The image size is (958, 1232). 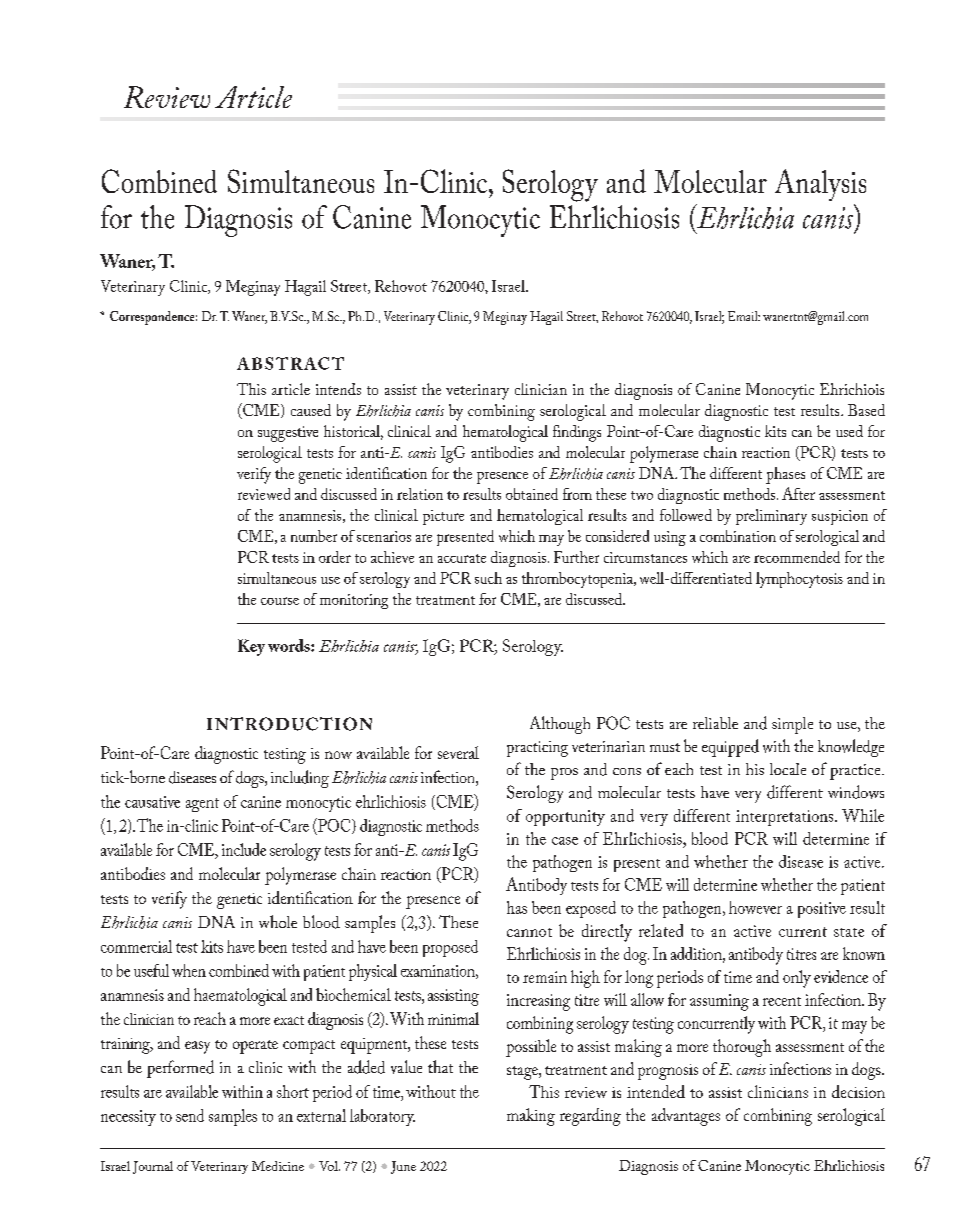 What do you see at coordinates (590, 1117) in the page?
I see `regarding` at bounding box center [590, 1117].
